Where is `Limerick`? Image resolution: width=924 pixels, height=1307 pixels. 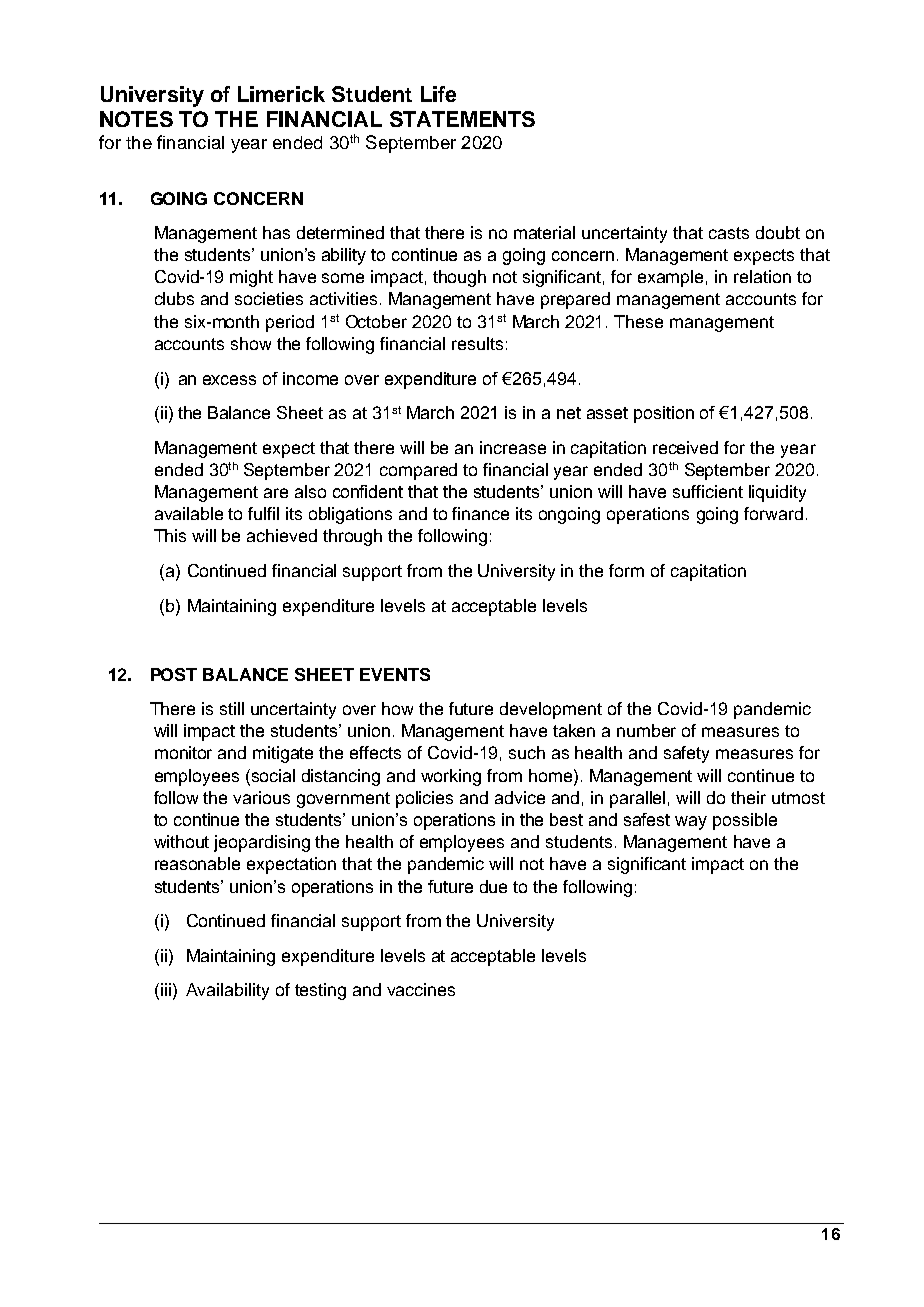
Limerick is located at coordinates (281, 94).
